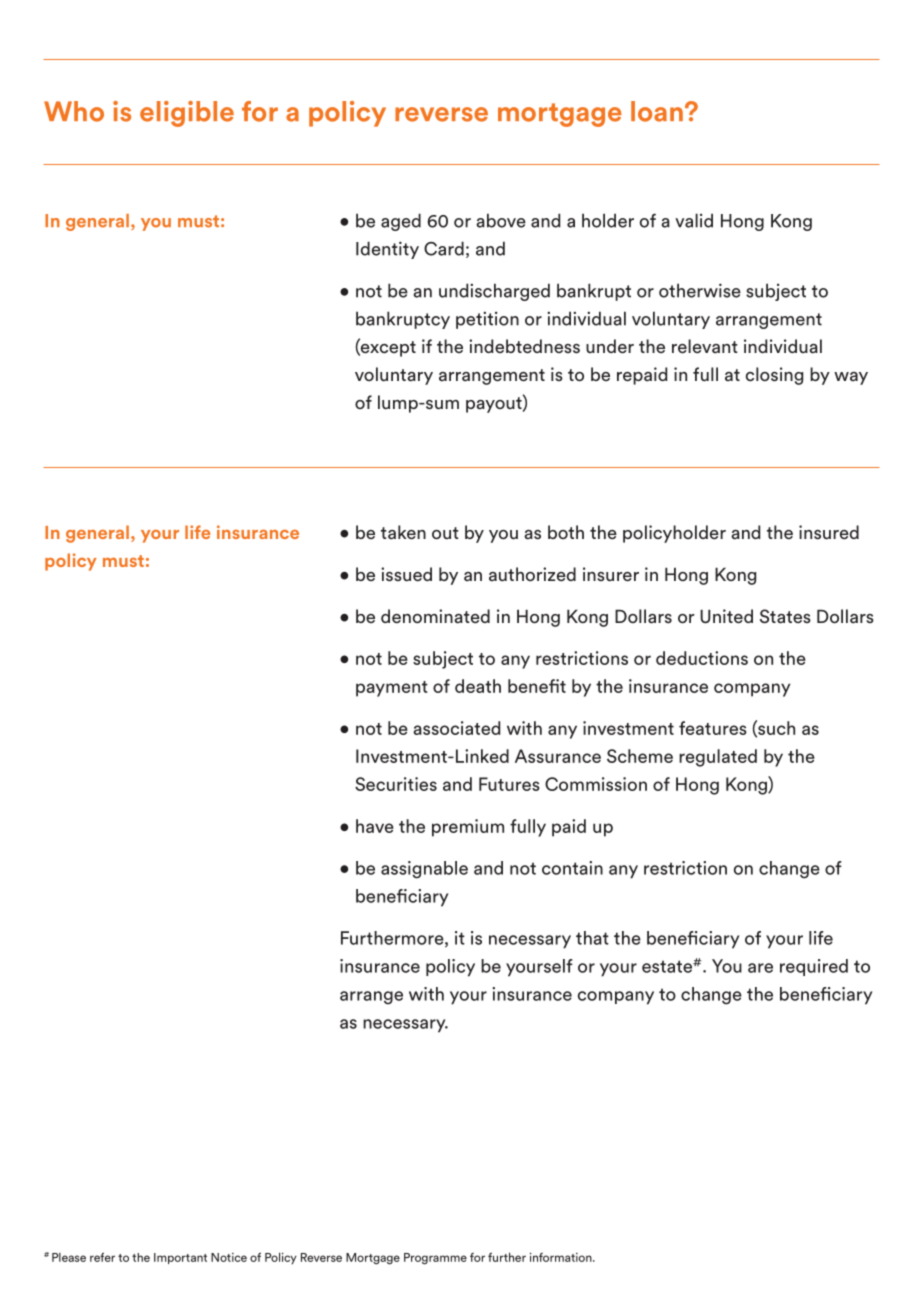 The image size is (924, 1308). I want to click on loan, so click(657, 111).
